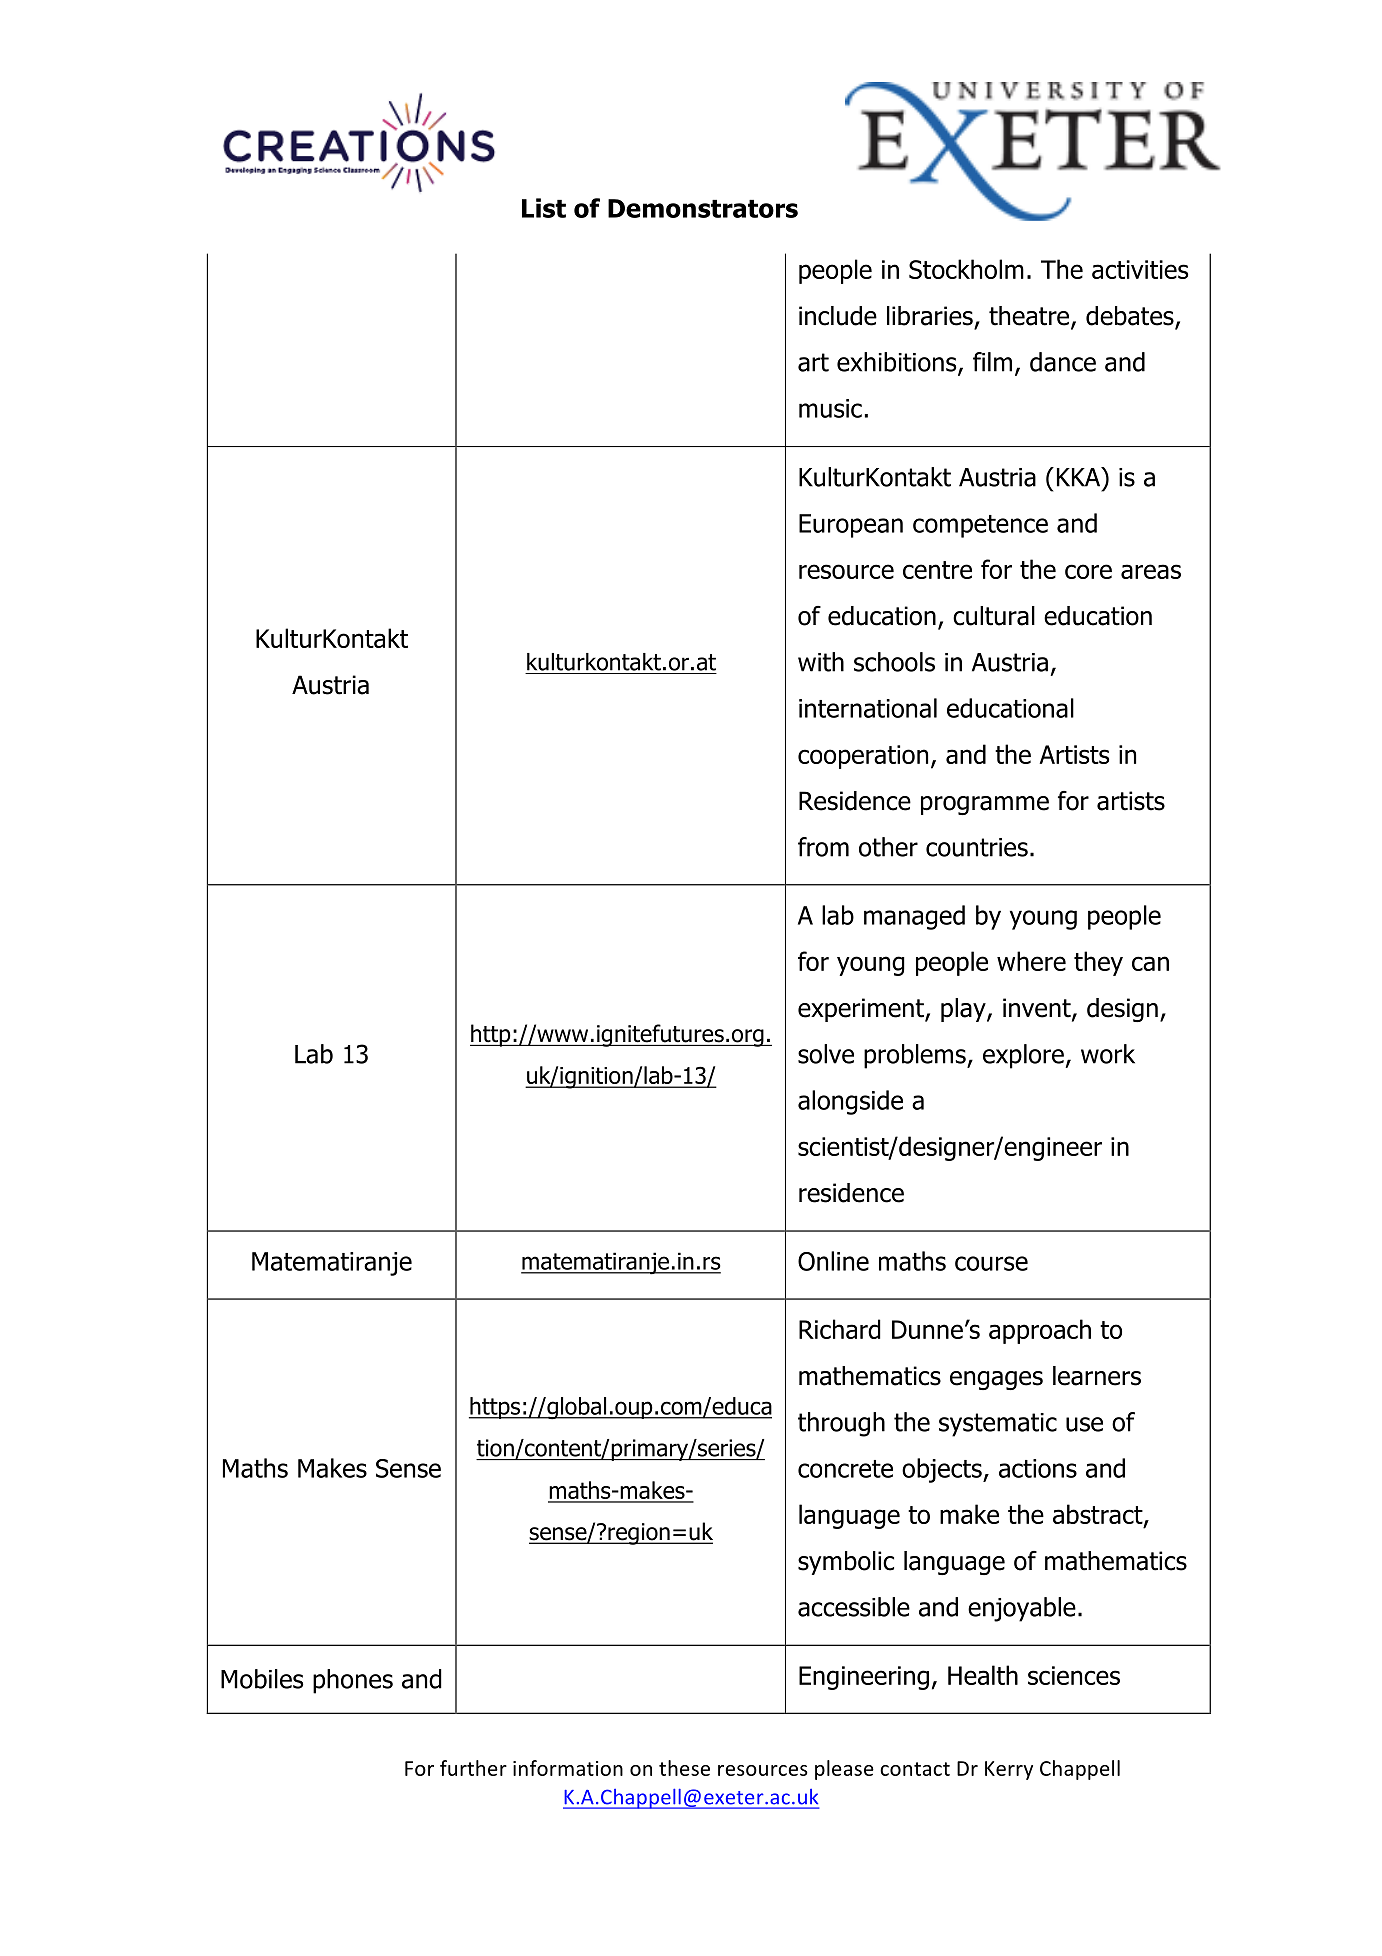 This screenshot has height=1956, width=1382. What do you see at coordinates (991, 1263) in the screenshot?
I see `course` at bounding box center [991, 1263].
